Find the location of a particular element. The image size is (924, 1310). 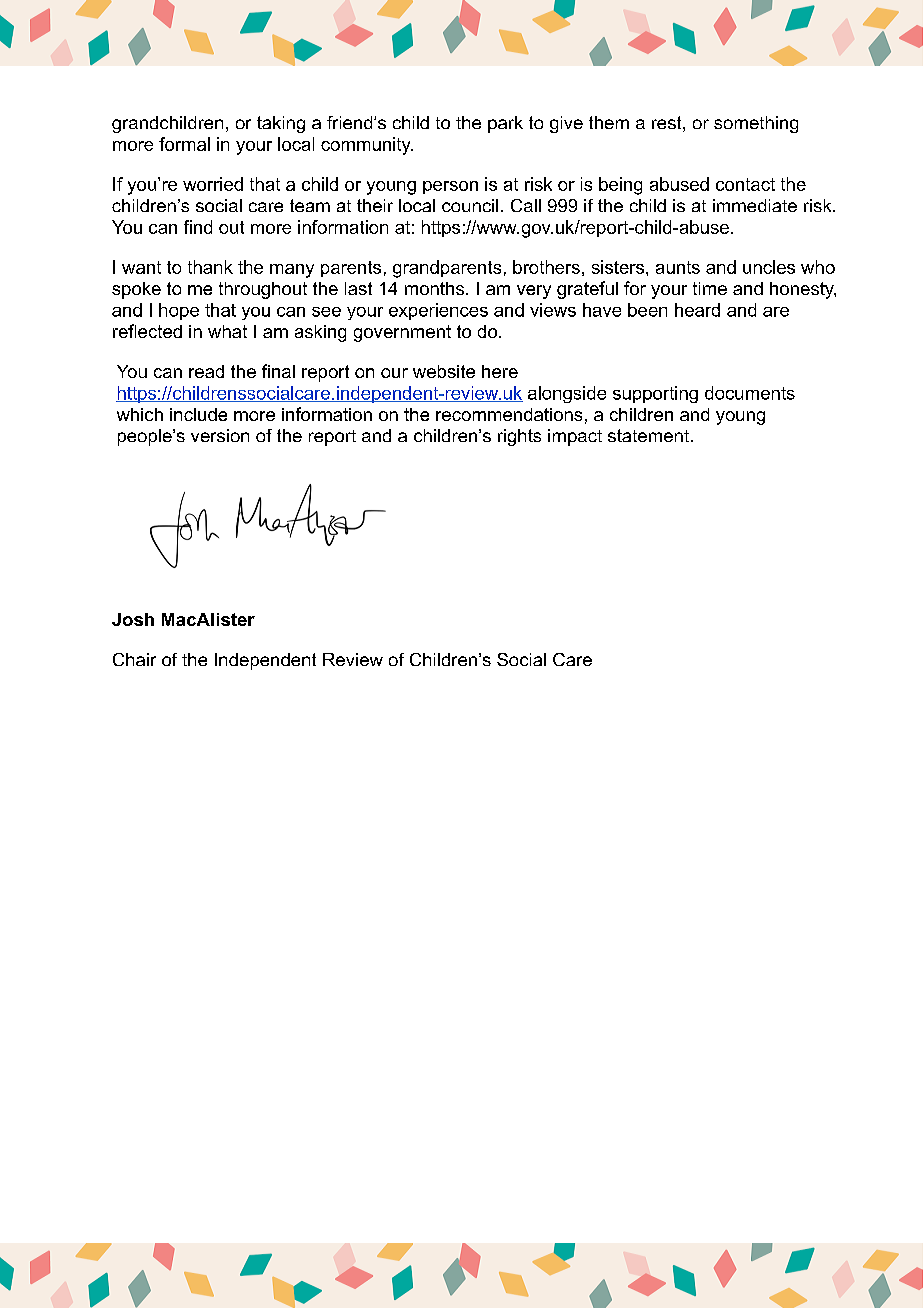

Chair is located at coordinates (134, 659).
